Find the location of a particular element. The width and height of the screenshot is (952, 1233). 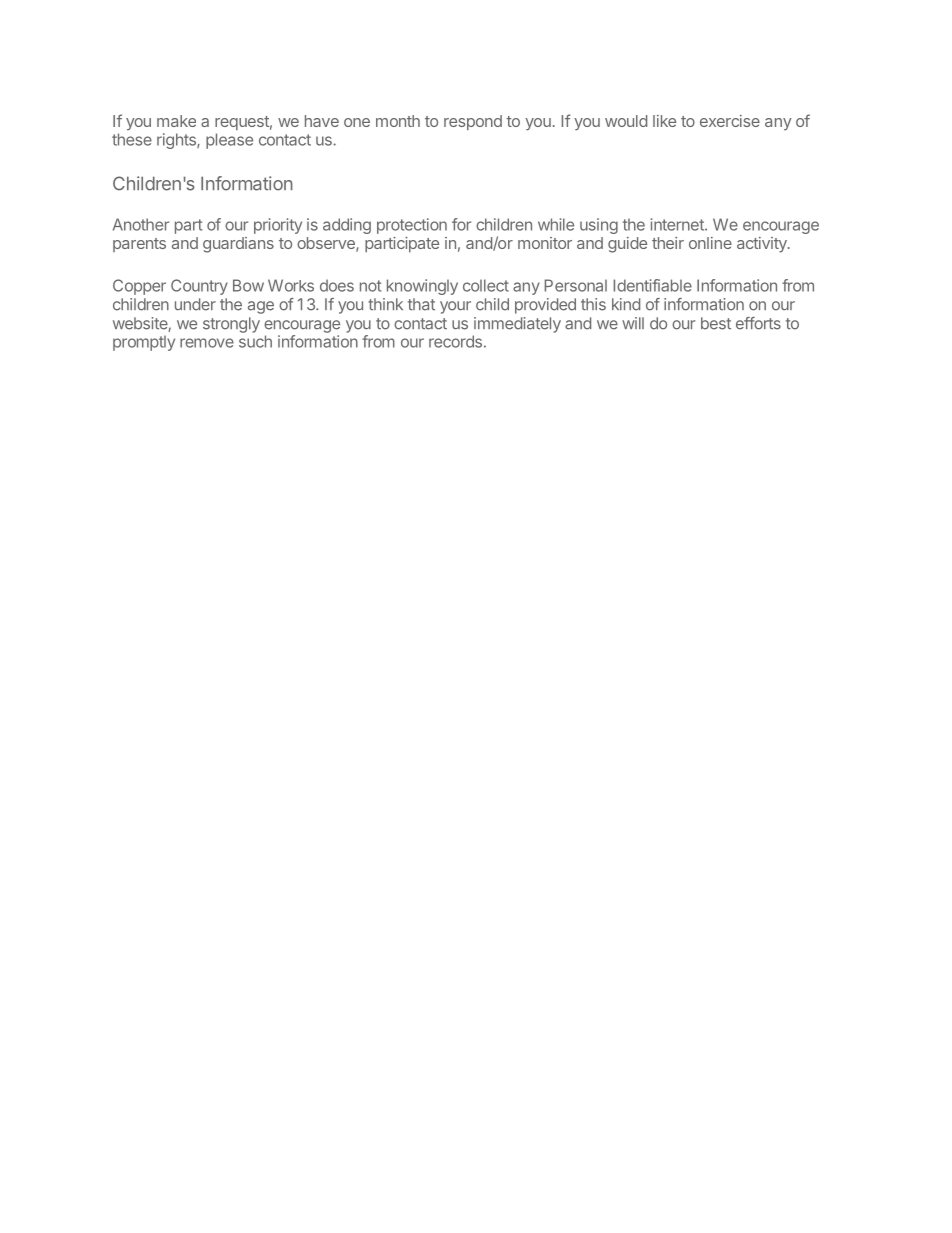

priority is located at coordinates (278, 226).
